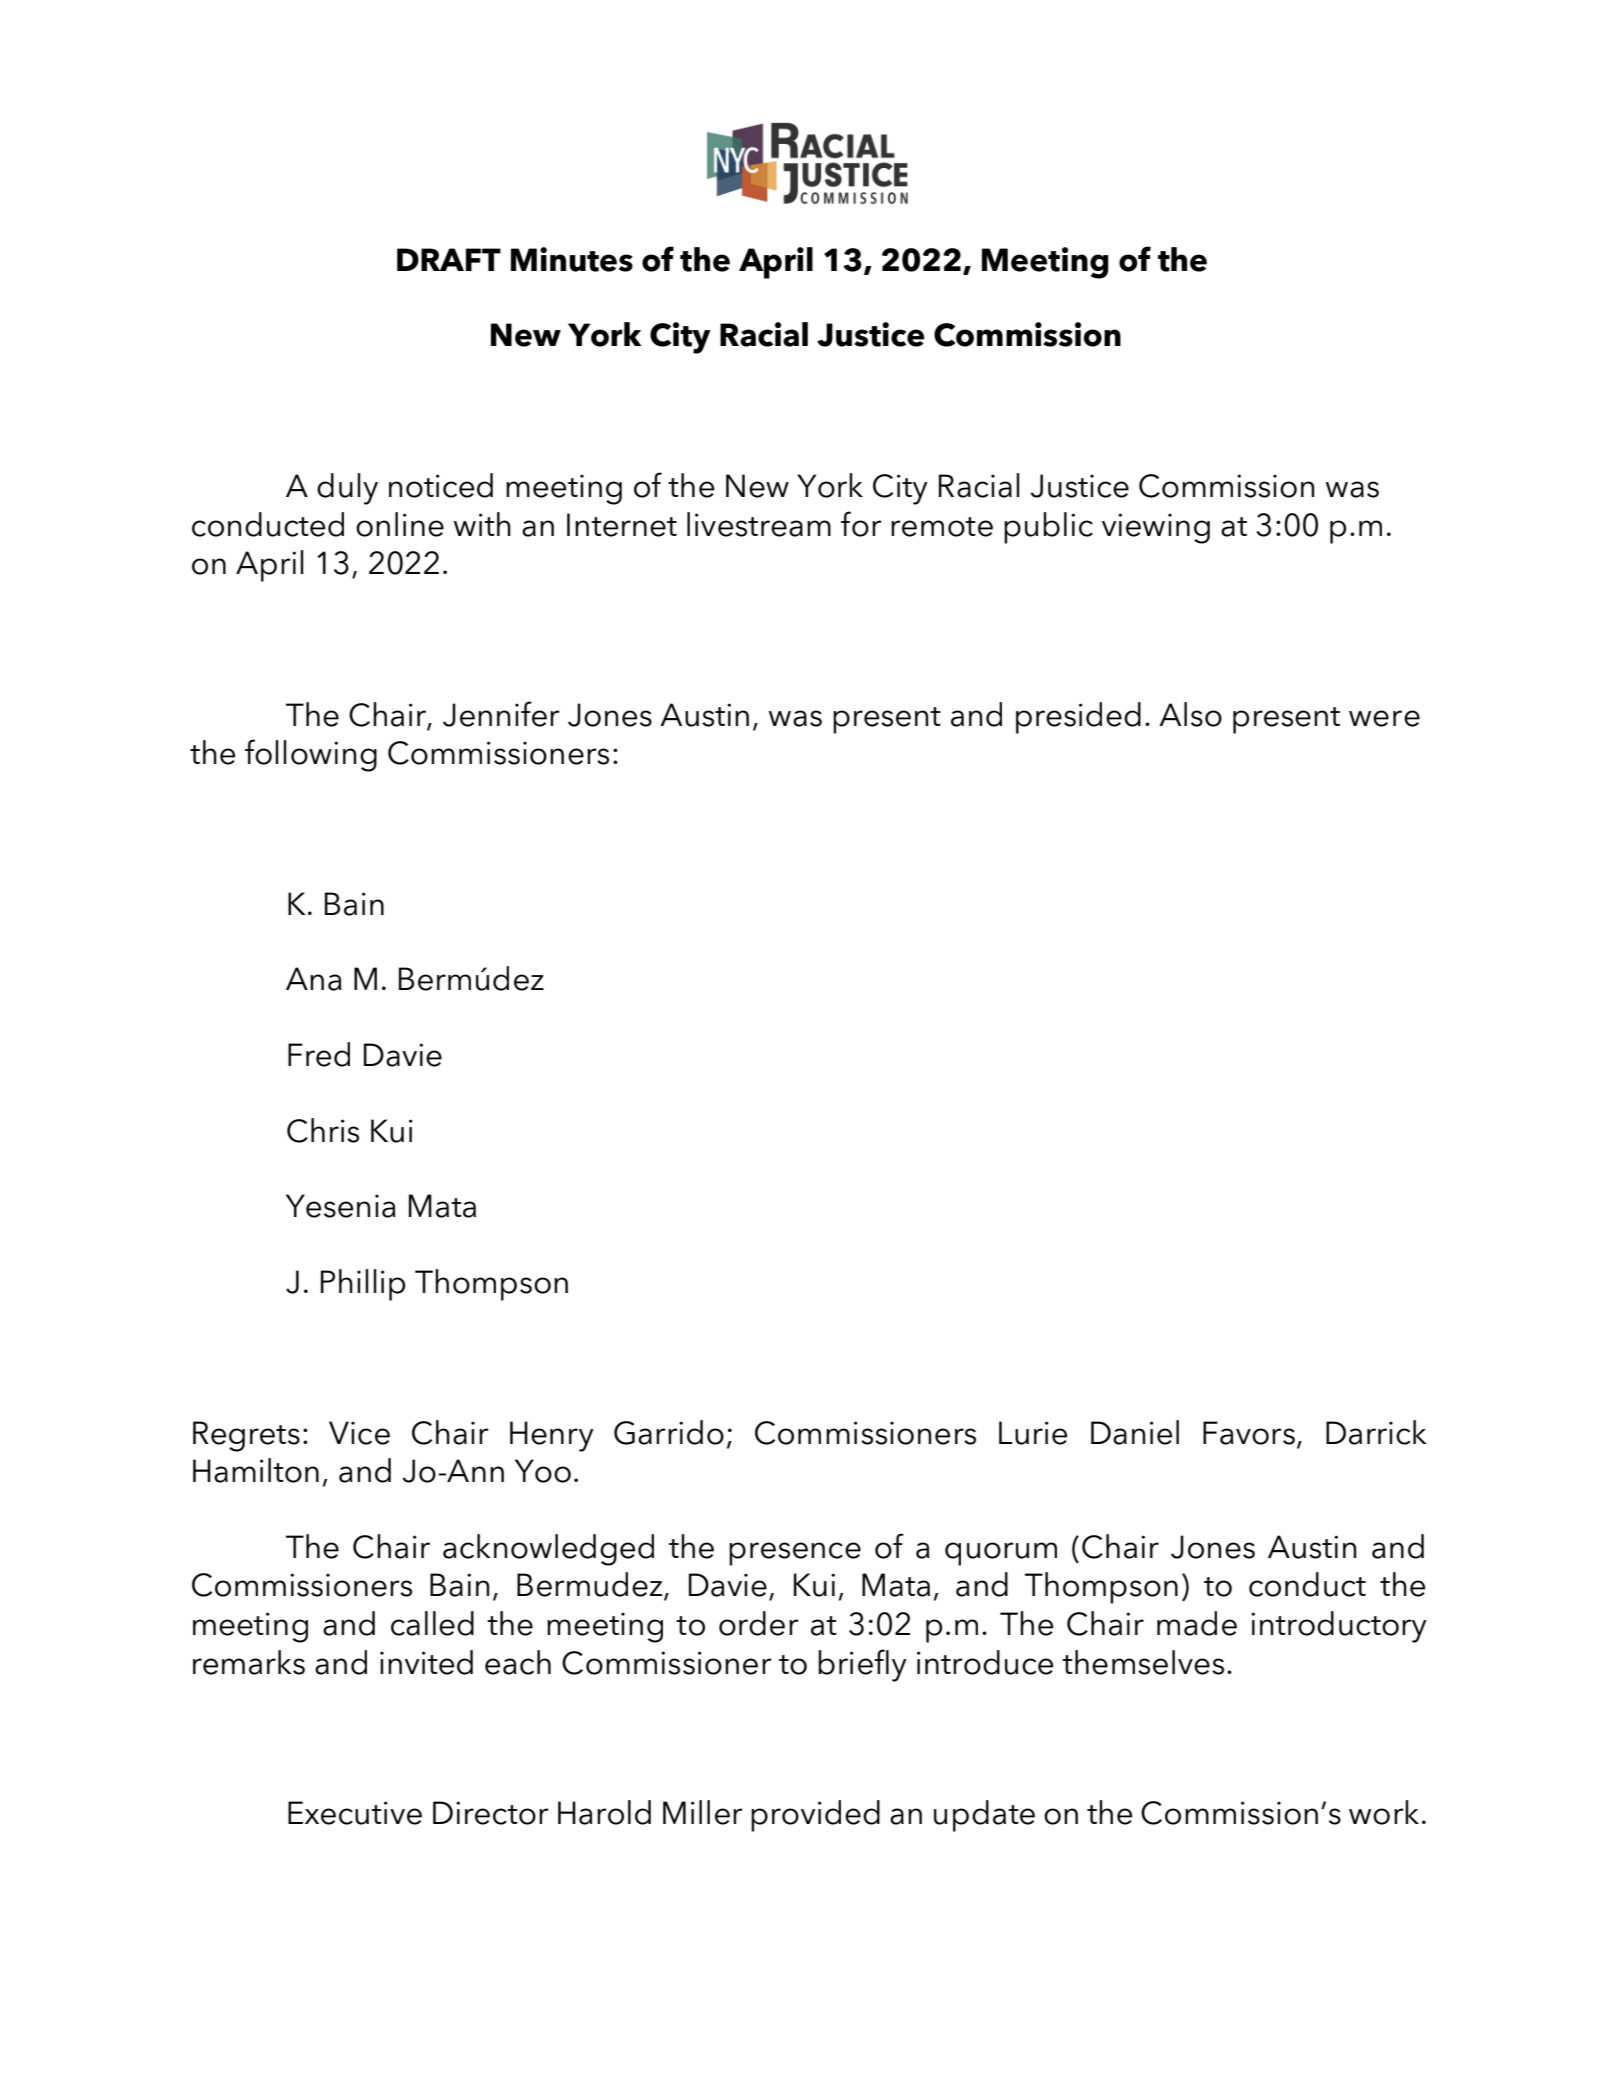  Describe the element at coordinates (449, 259) in the screenshot. I see `DRAFT` at that location.
